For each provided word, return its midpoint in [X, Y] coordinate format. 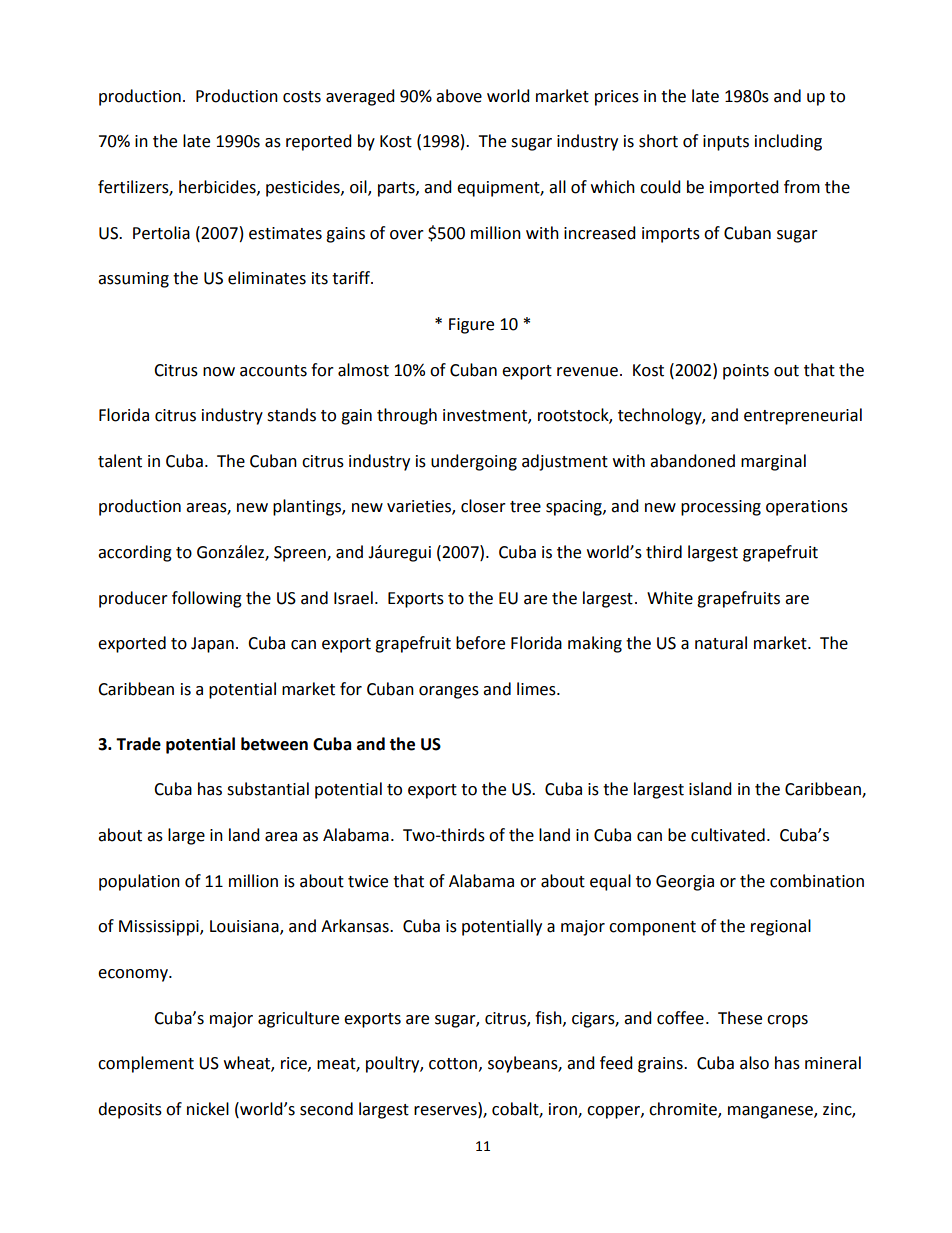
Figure [471, 326]
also [754, 1063]
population [139, 882]
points [746, 372]
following [207, 599]
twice [368, 881]
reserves [446, 1109]
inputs [726, 143]
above [459, 96]
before [480, 643]
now [219, 372]
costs [302, 97]
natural [721, 643]
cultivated [728, 835]
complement [146, 1064]
